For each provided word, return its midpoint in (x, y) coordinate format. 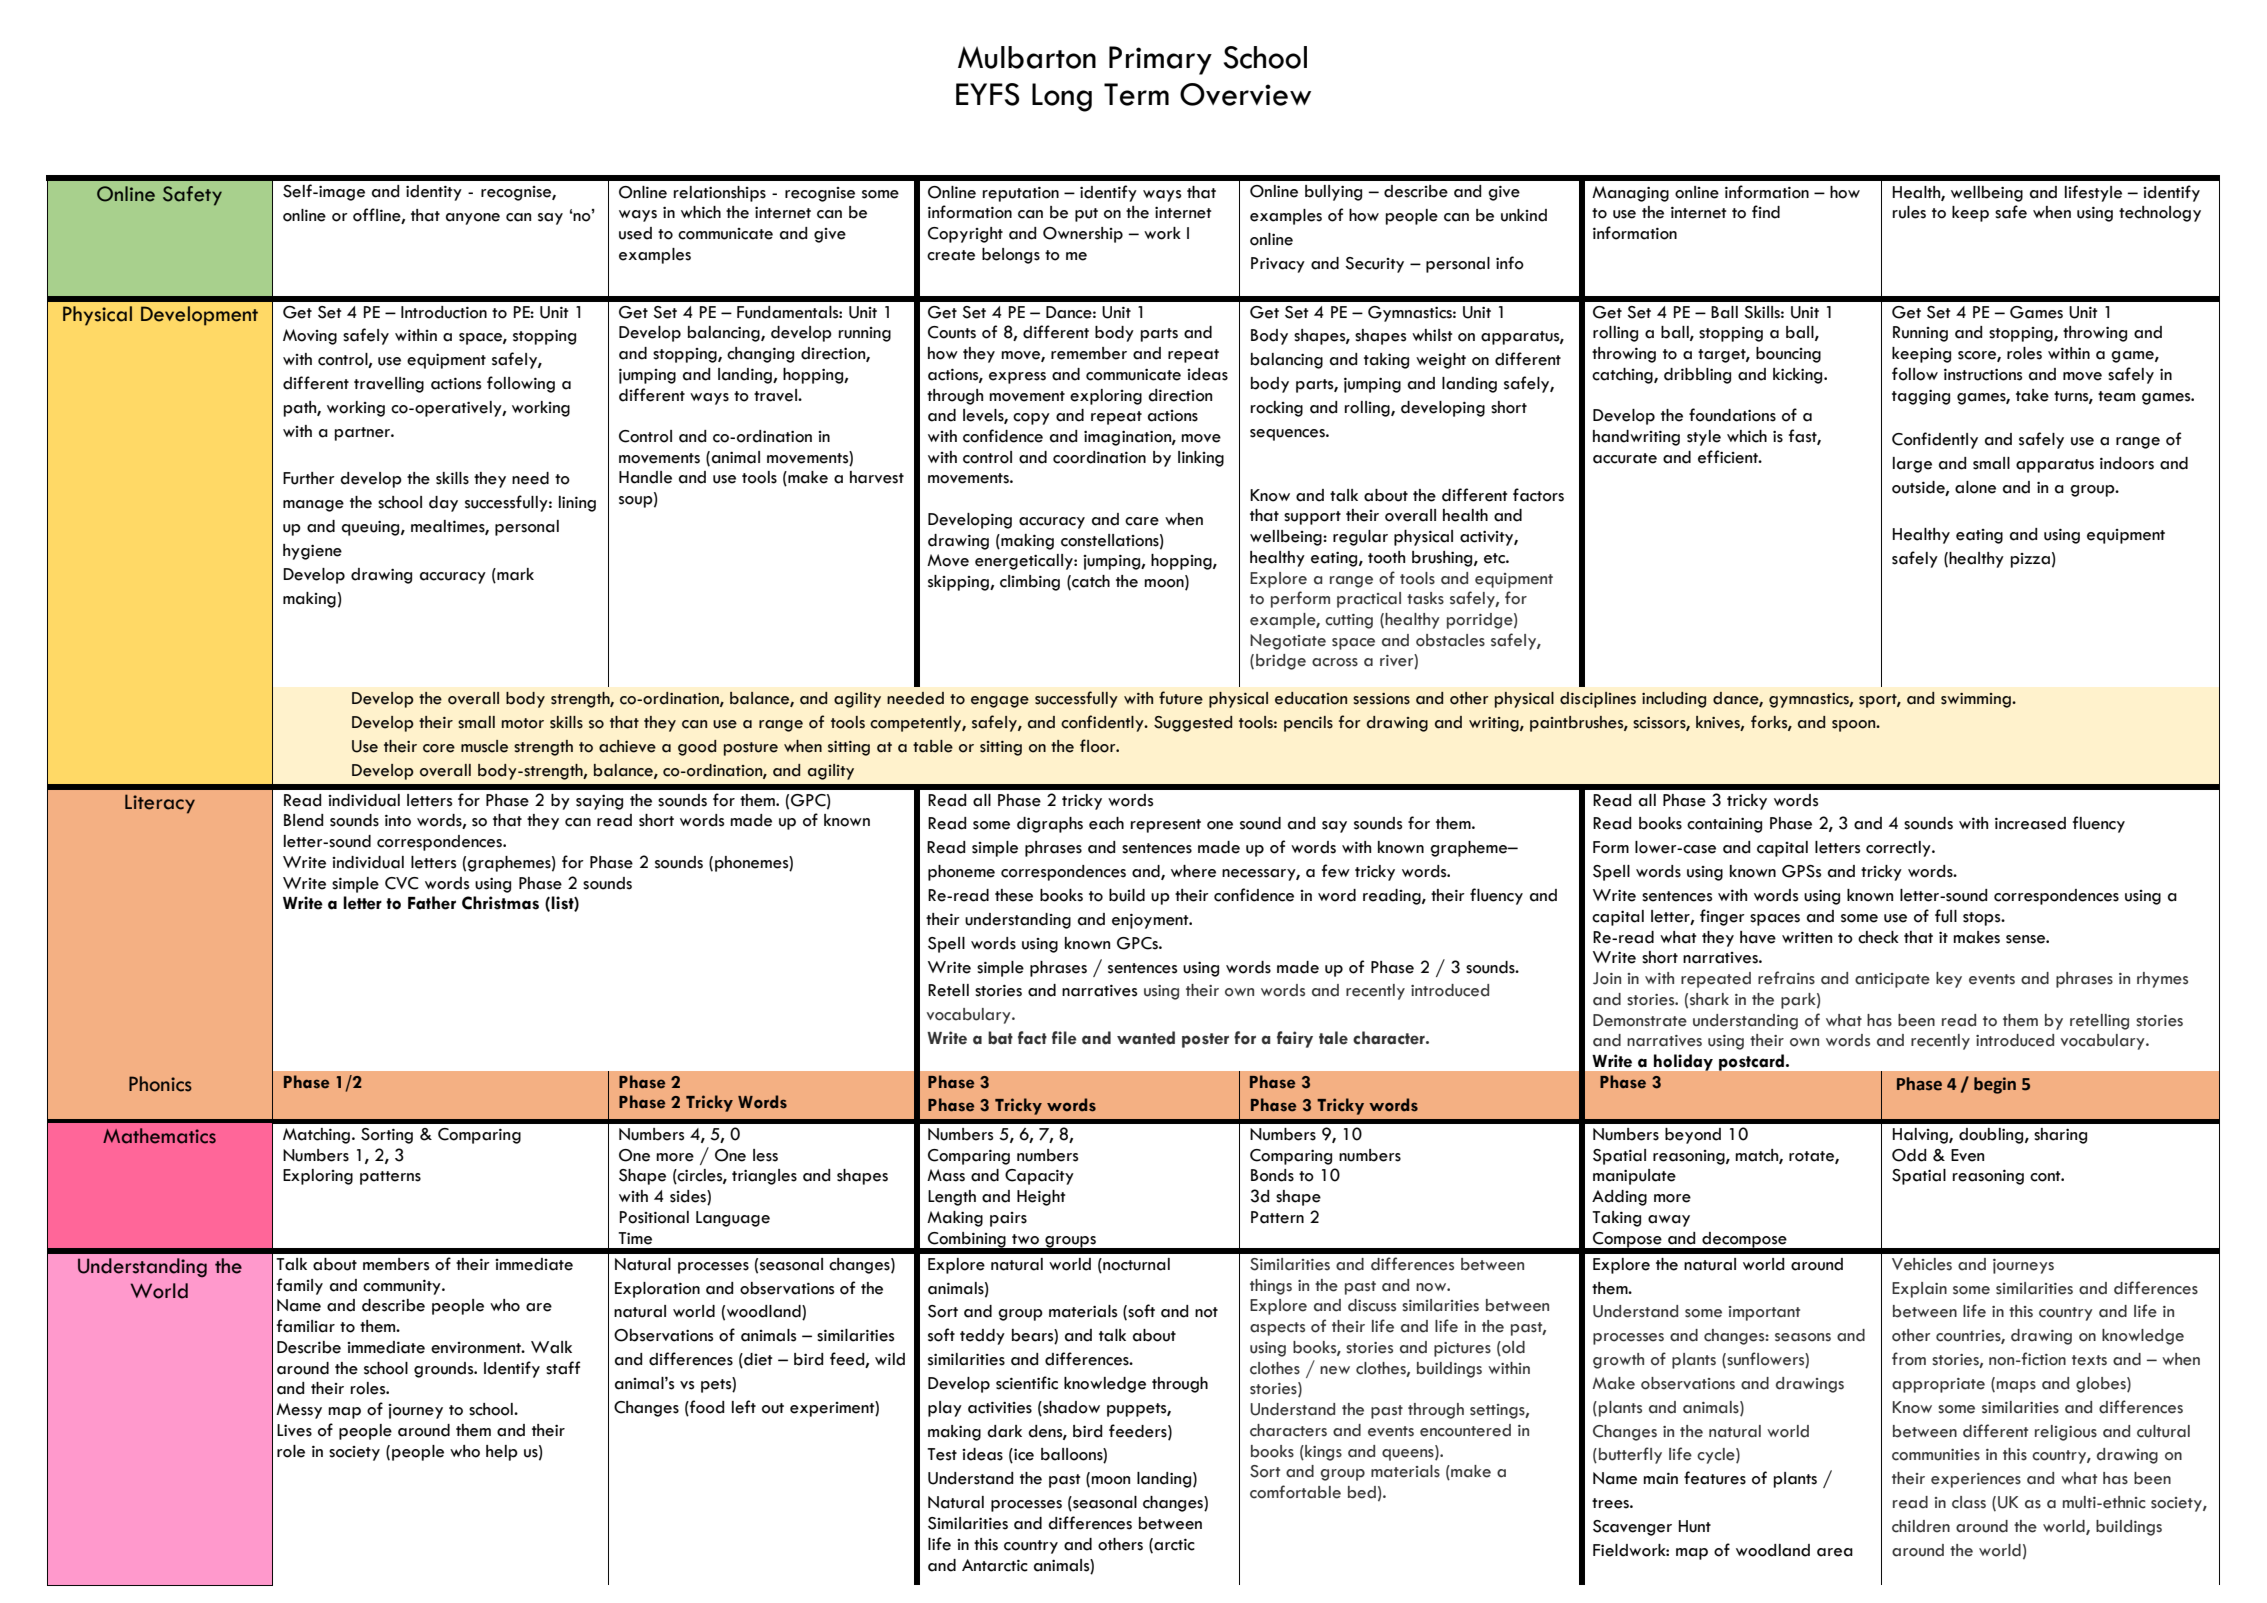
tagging (1921, 397)
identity (434, 193)
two (1025, 1239)
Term (1136, 94)
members (396, 1264)
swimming (1977, 700)
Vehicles (1922, 1264)
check (1878, 937)
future (1181, 698)
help (502, 1453)
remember (1089, 353)
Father (432, 903)
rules (1909, 212)
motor (523, 723)
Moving (310, 337)
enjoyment (1151, 921)
